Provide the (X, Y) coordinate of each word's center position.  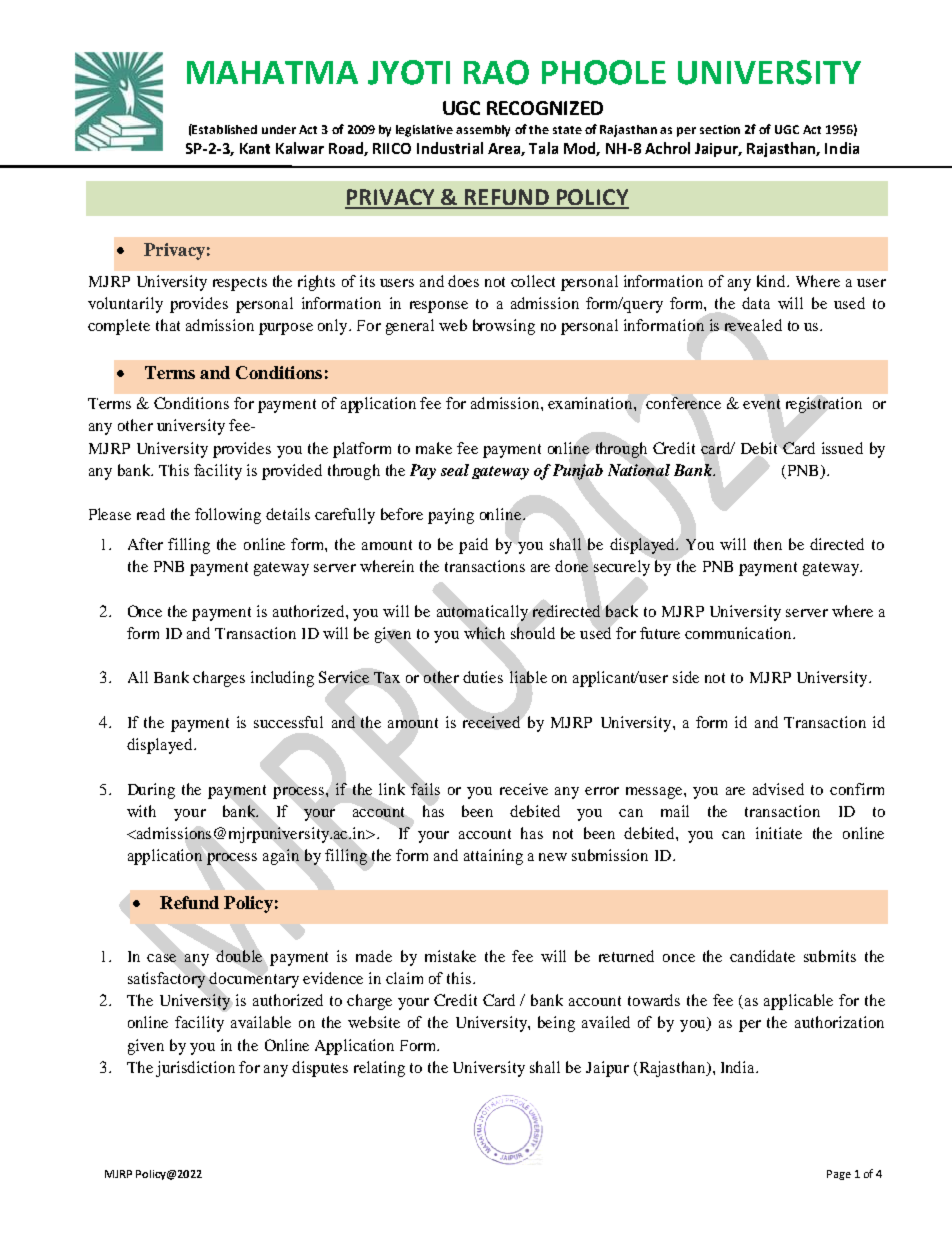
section (720, 129)
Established (224, 129)
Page (839, 1175)
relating (379, 1069)
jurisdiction (195, 1069)
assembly (483, 131)
